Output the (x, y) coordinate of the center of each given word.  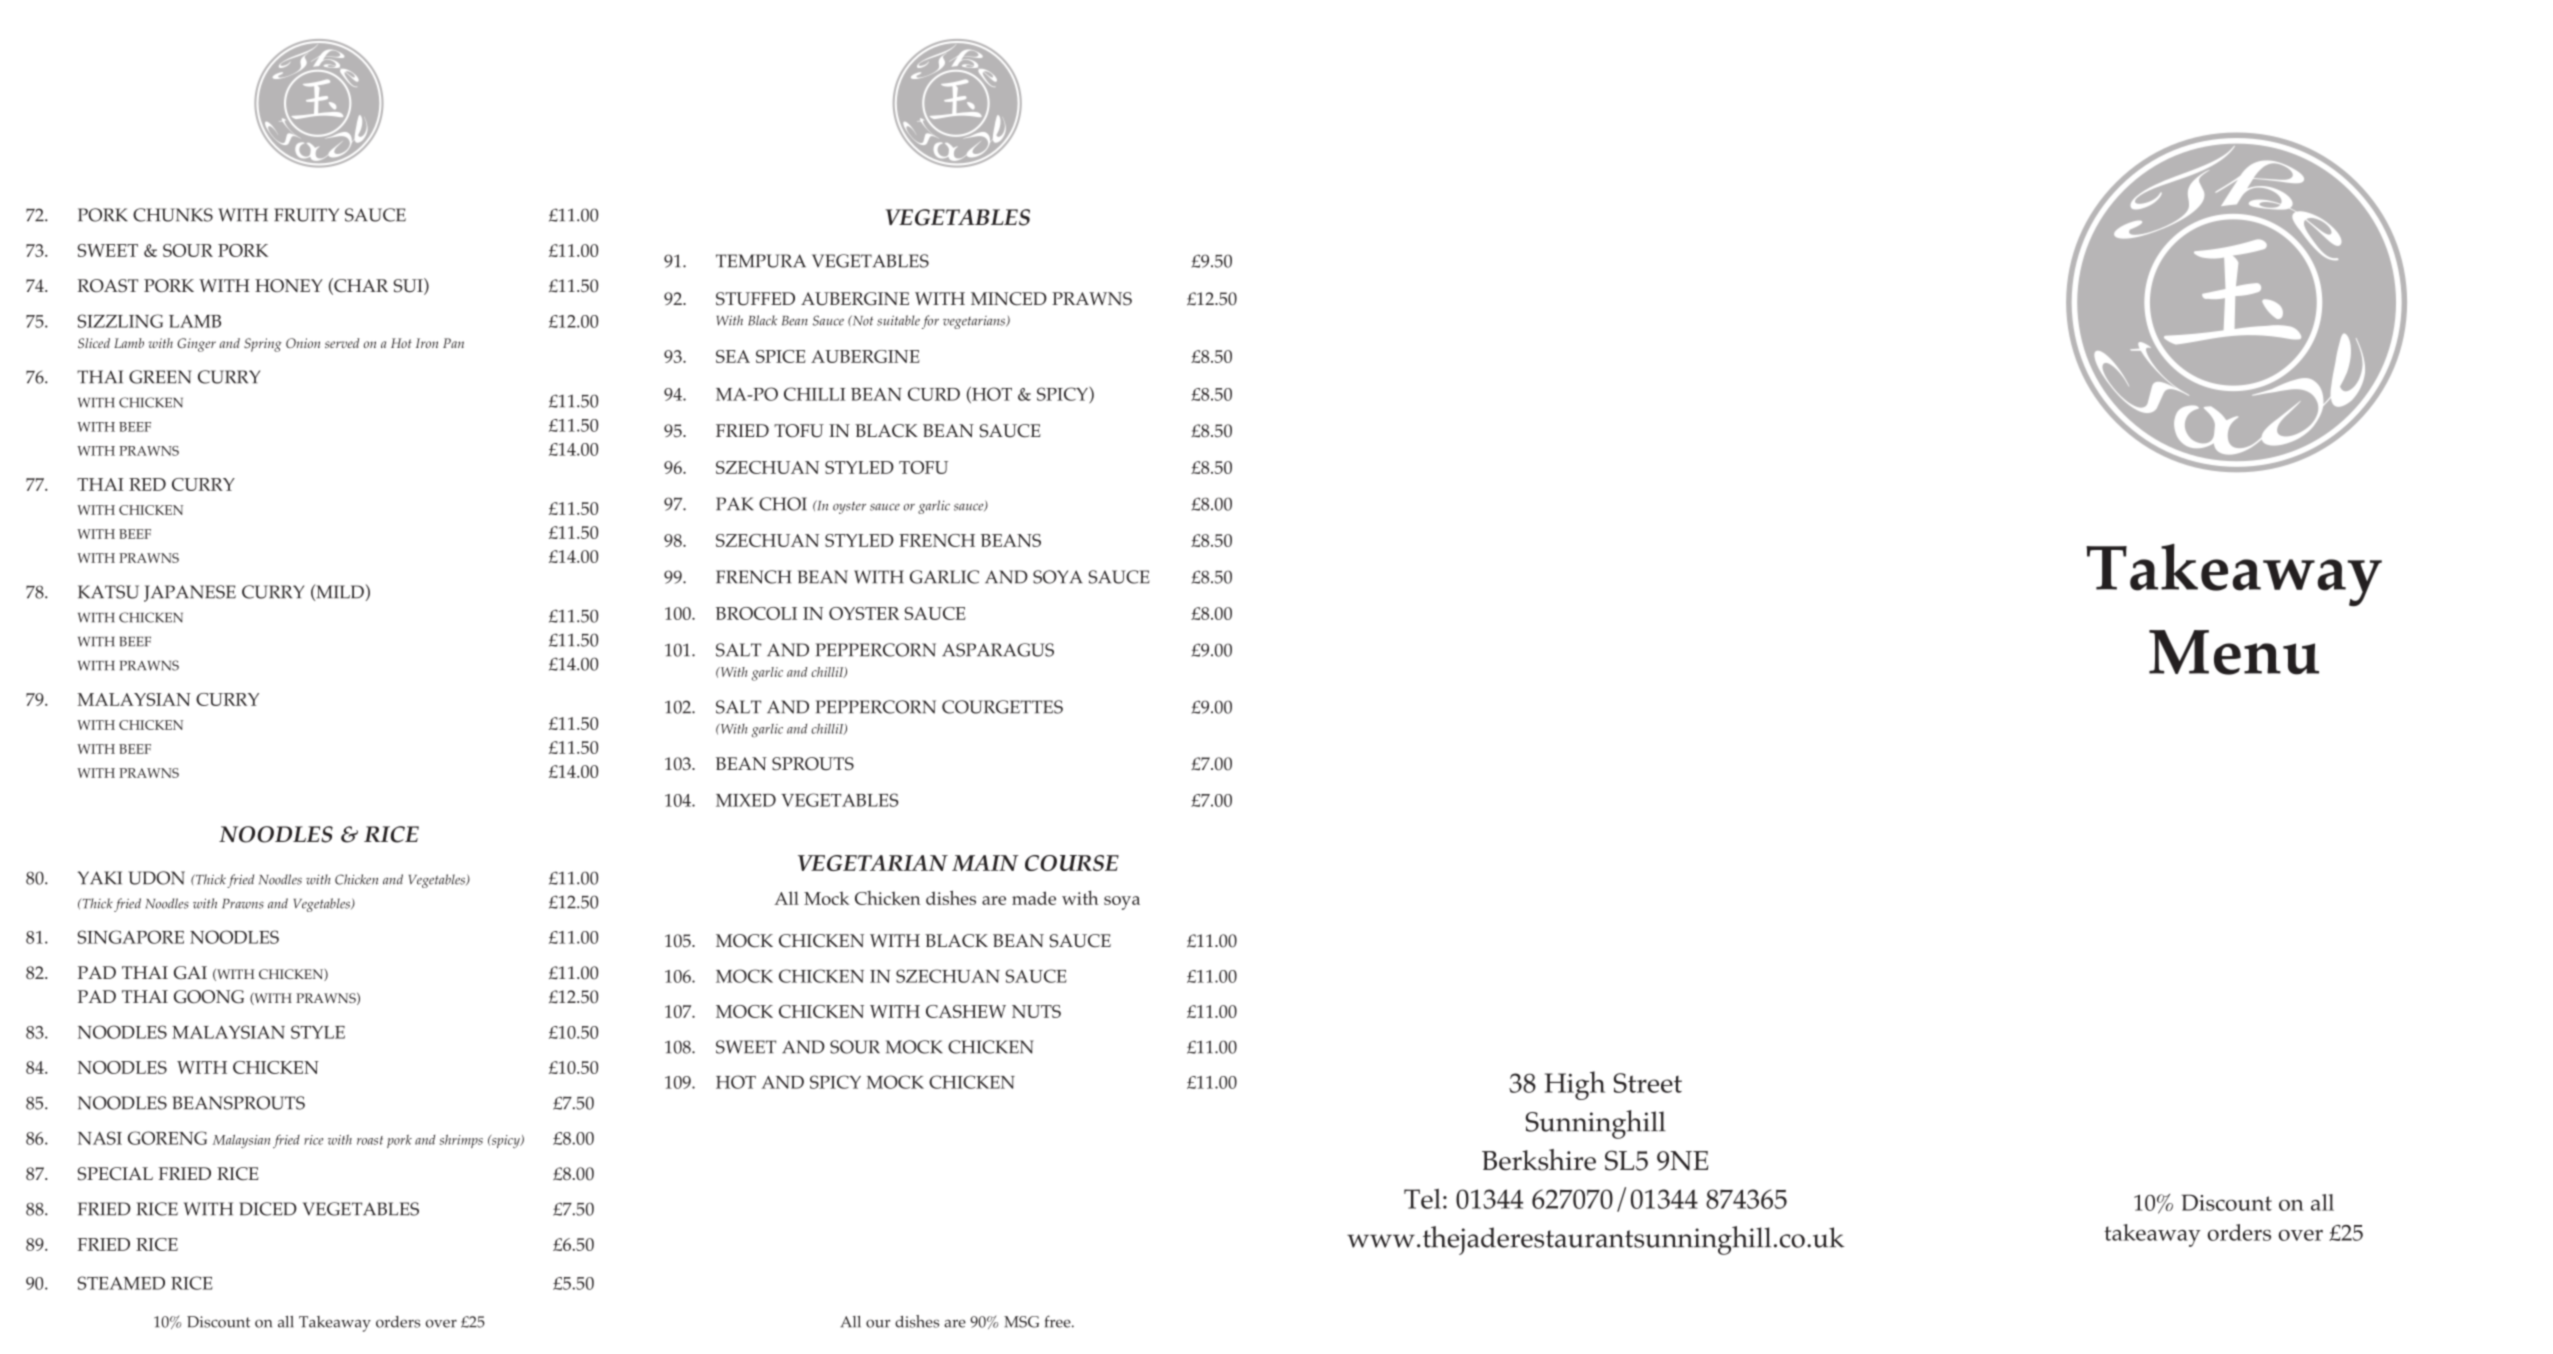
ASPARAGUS (998, 650)
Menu (2234, 652)
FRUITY (306, 215)
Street (1648, 1083)
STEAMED (121, 1283)
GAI (190, 972)
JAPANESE (190, 593)
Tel (1422, 1199)
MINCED (1009, 299)
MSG (1021, 1322)
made (1034, 898)
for (930, 322)
